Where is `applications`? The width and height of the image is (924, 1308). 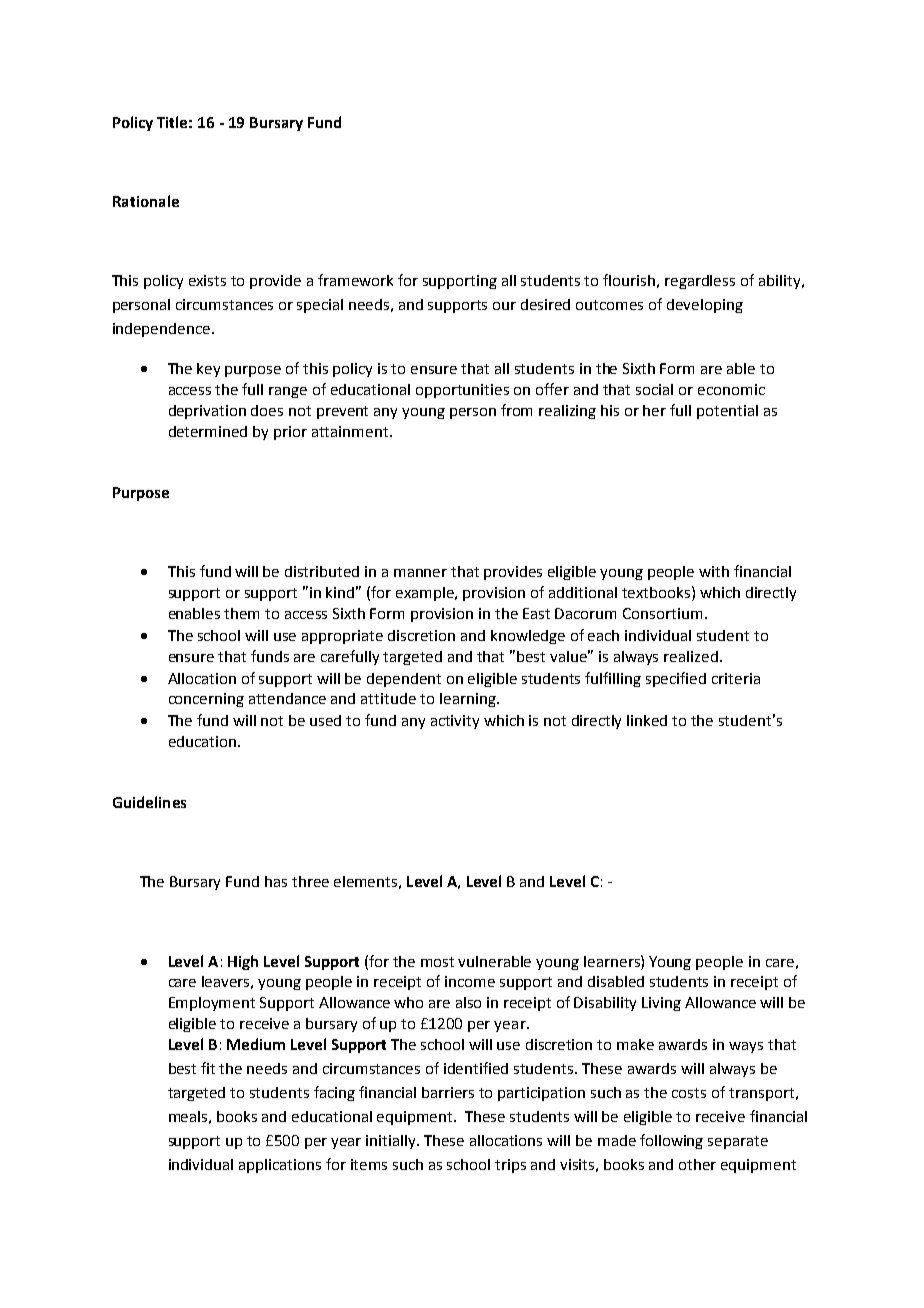 applications is located at coordinates (280, 1166).
